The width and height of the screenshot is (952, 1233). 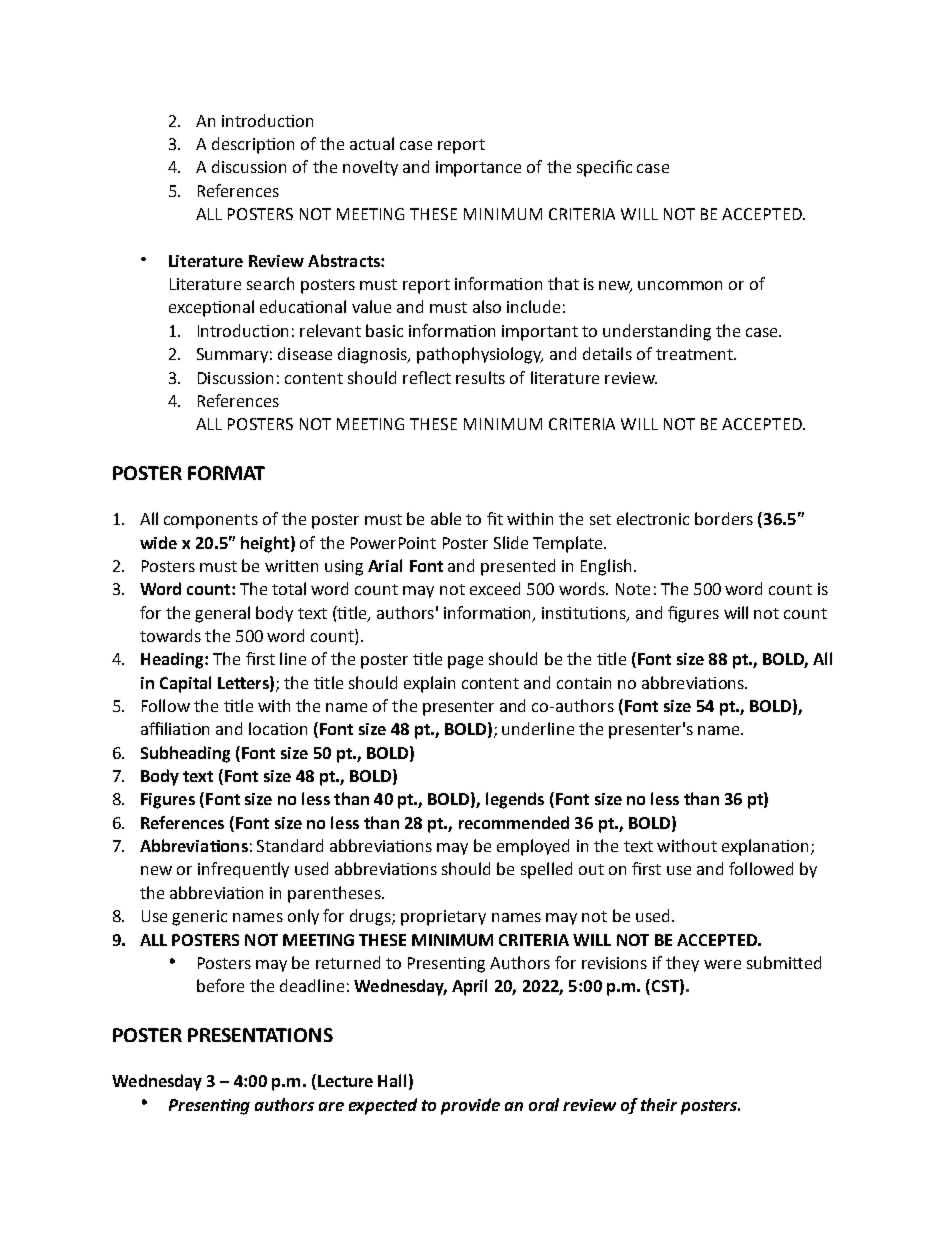 I want to click on proprietary, so click(x=443, y=918).
